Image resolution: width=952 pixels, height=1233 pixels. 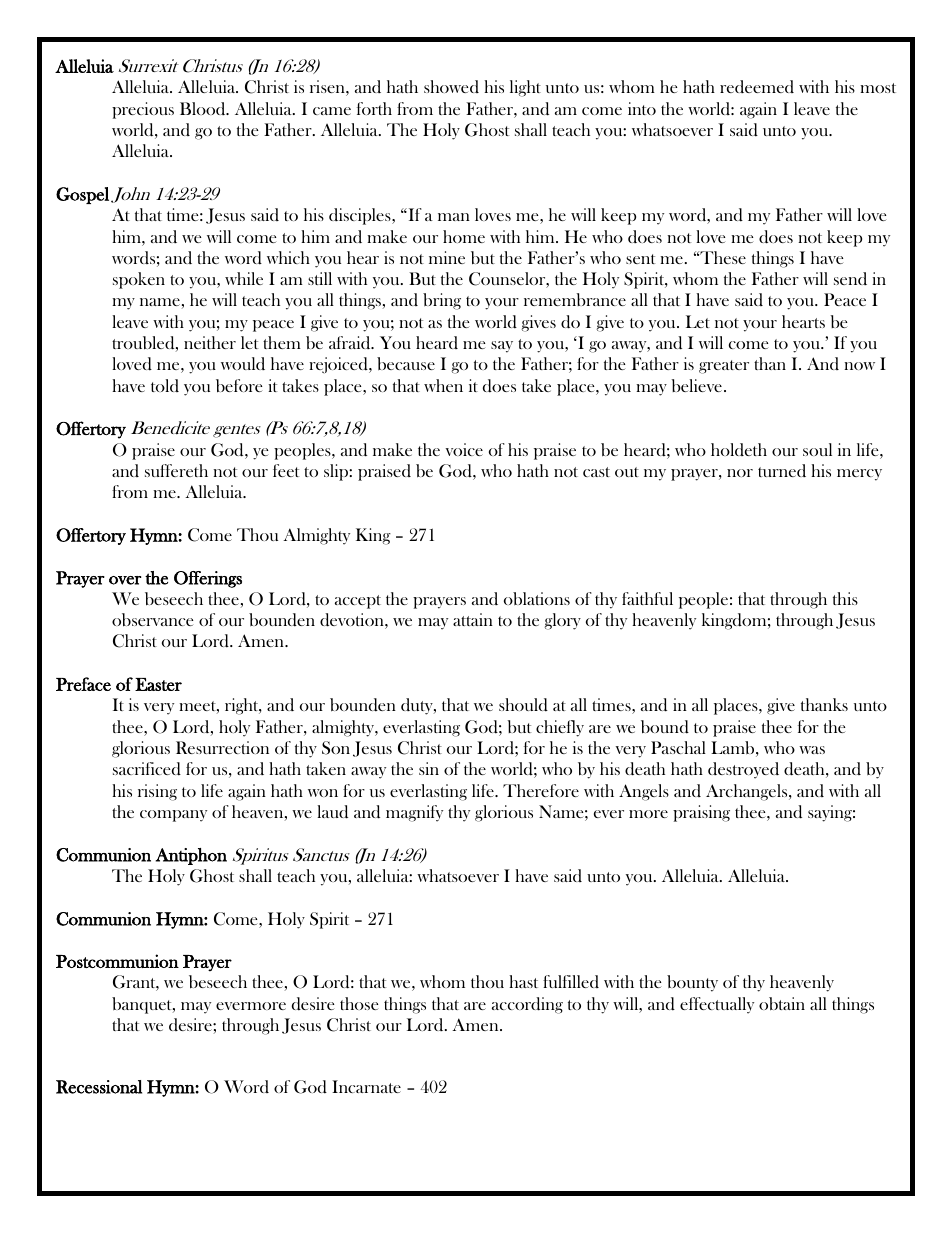 What do you see at coordinates (724, 367) in the screenshot?
I see `greater` at bounding box center [724, 367].
